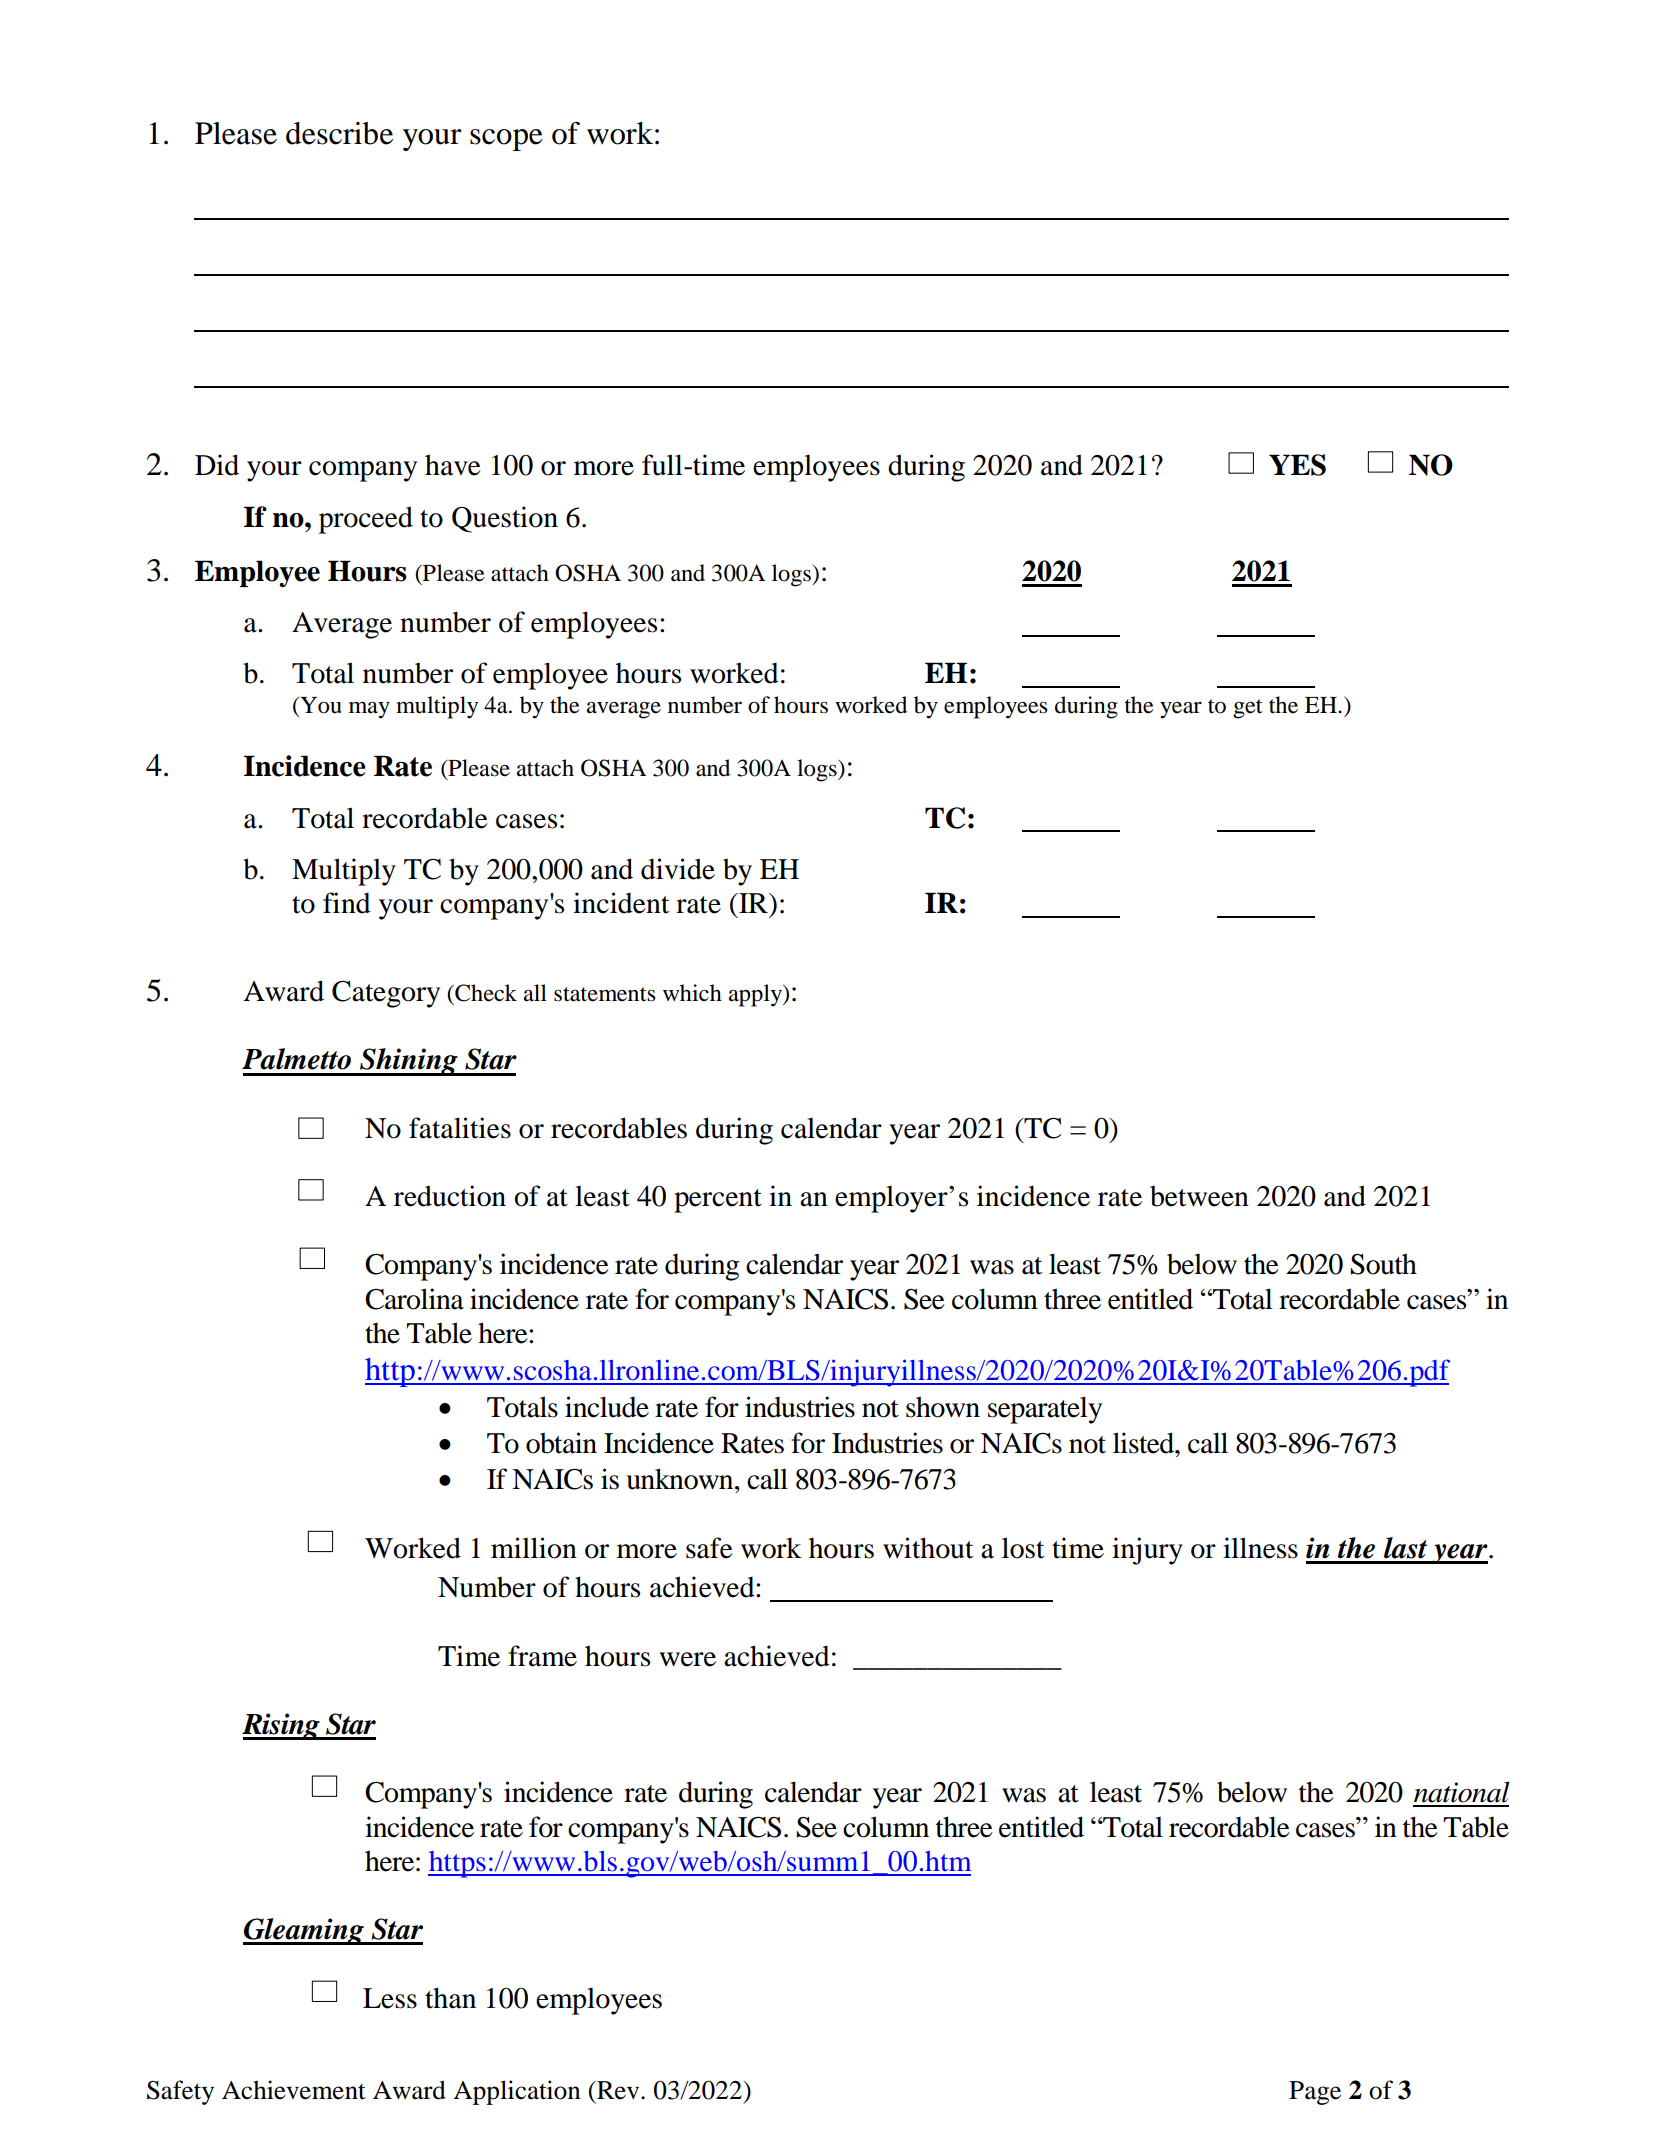 Image resolution: width=1655 pixels, height=2142 pixels. I want to click on percent, so click(718, 1201).
